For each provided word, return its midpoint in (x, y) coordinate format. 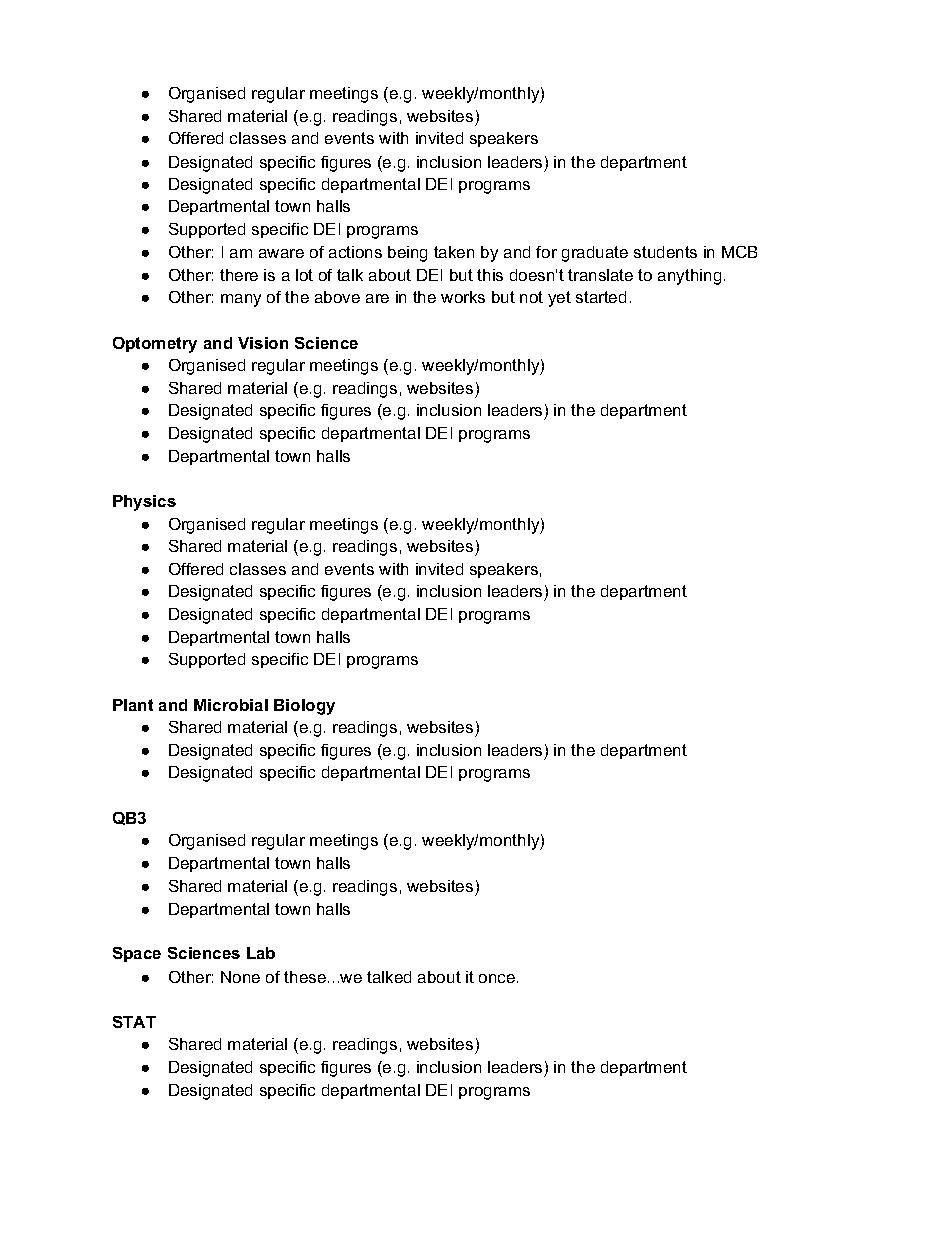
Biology (304, 707)
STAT (134, 1022)
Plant (133, 705)
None (240, 977)
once (498, 978)
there (239, 275)
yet (559, 299)
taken (454, 252)
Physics (144, 503)
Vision (263, 343)
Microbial (231, 705)
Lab (261, 953)
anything (689, 277)
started (601, 297)
